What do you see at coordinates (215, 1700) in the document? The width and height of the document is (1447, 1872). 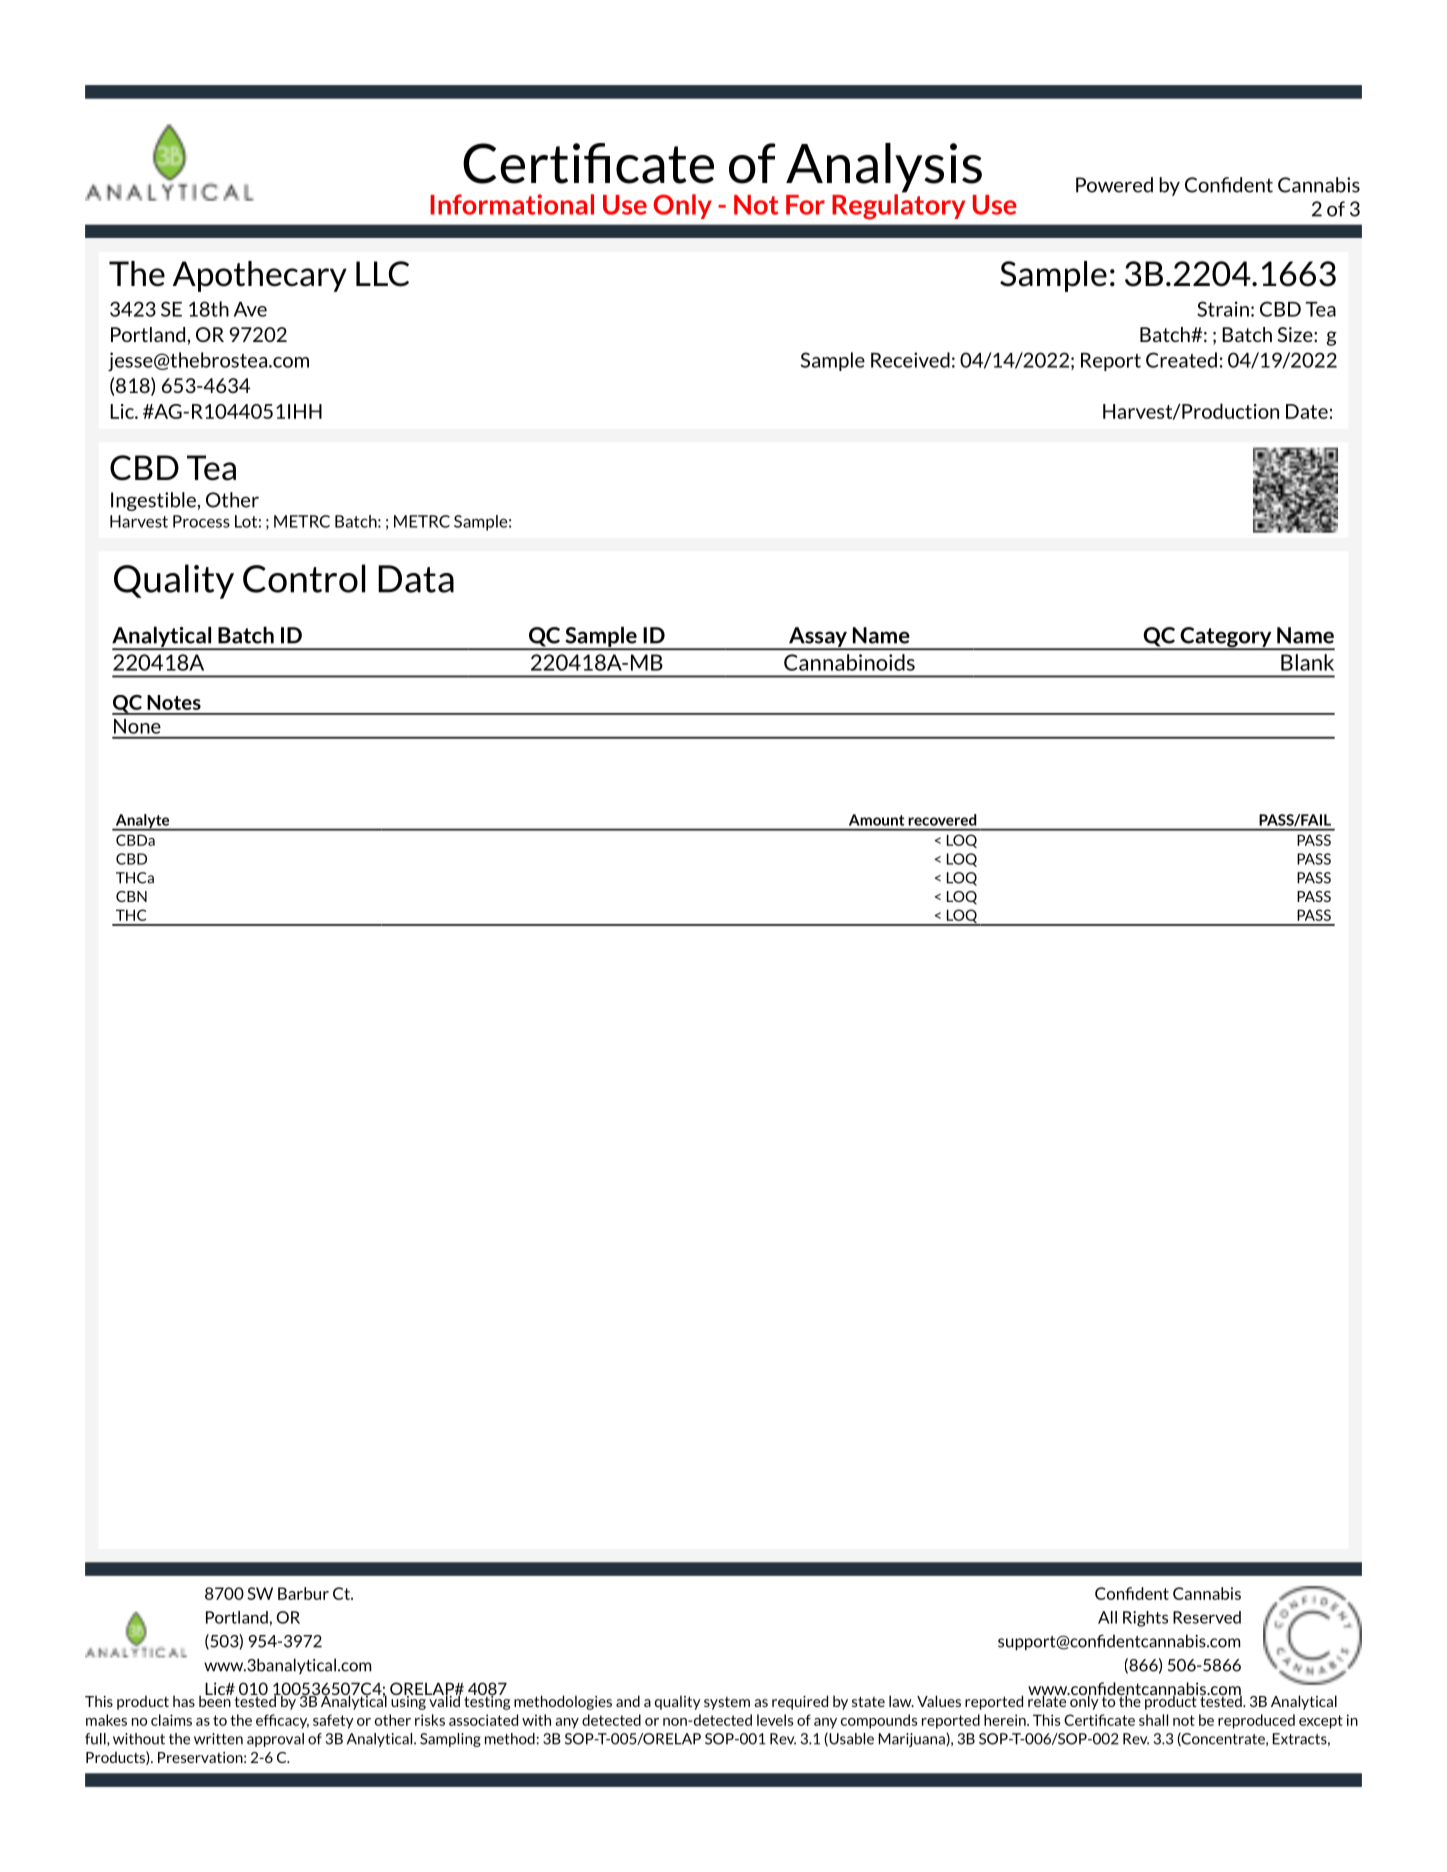 I see `been` at bounding box center [215, 1700].
